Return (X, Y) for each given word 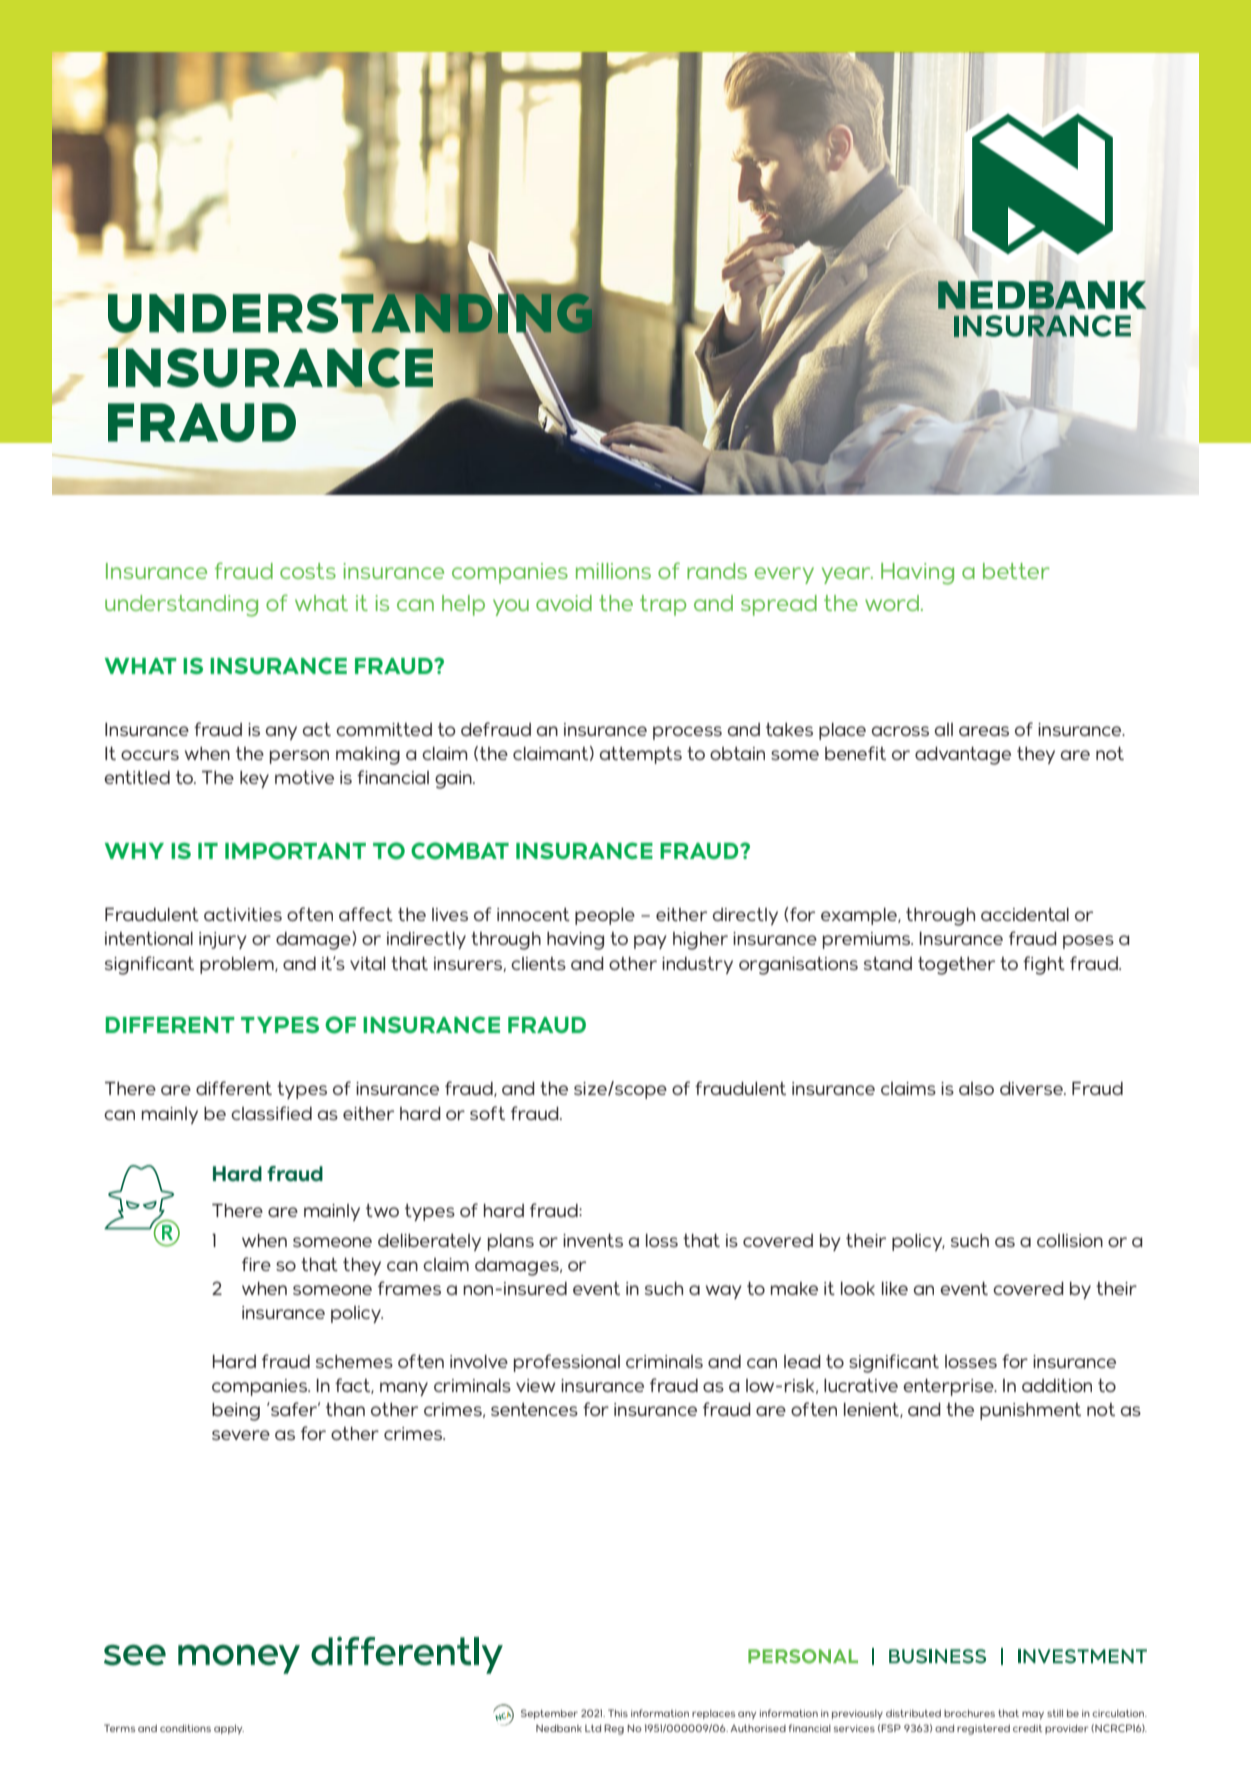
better (1016, 571)
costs (308, 571)
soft (487, 1113)
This (618, 1713)
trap (663, 605)
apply (229, 1729)
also (976, 1088)
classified (271, 1113)
